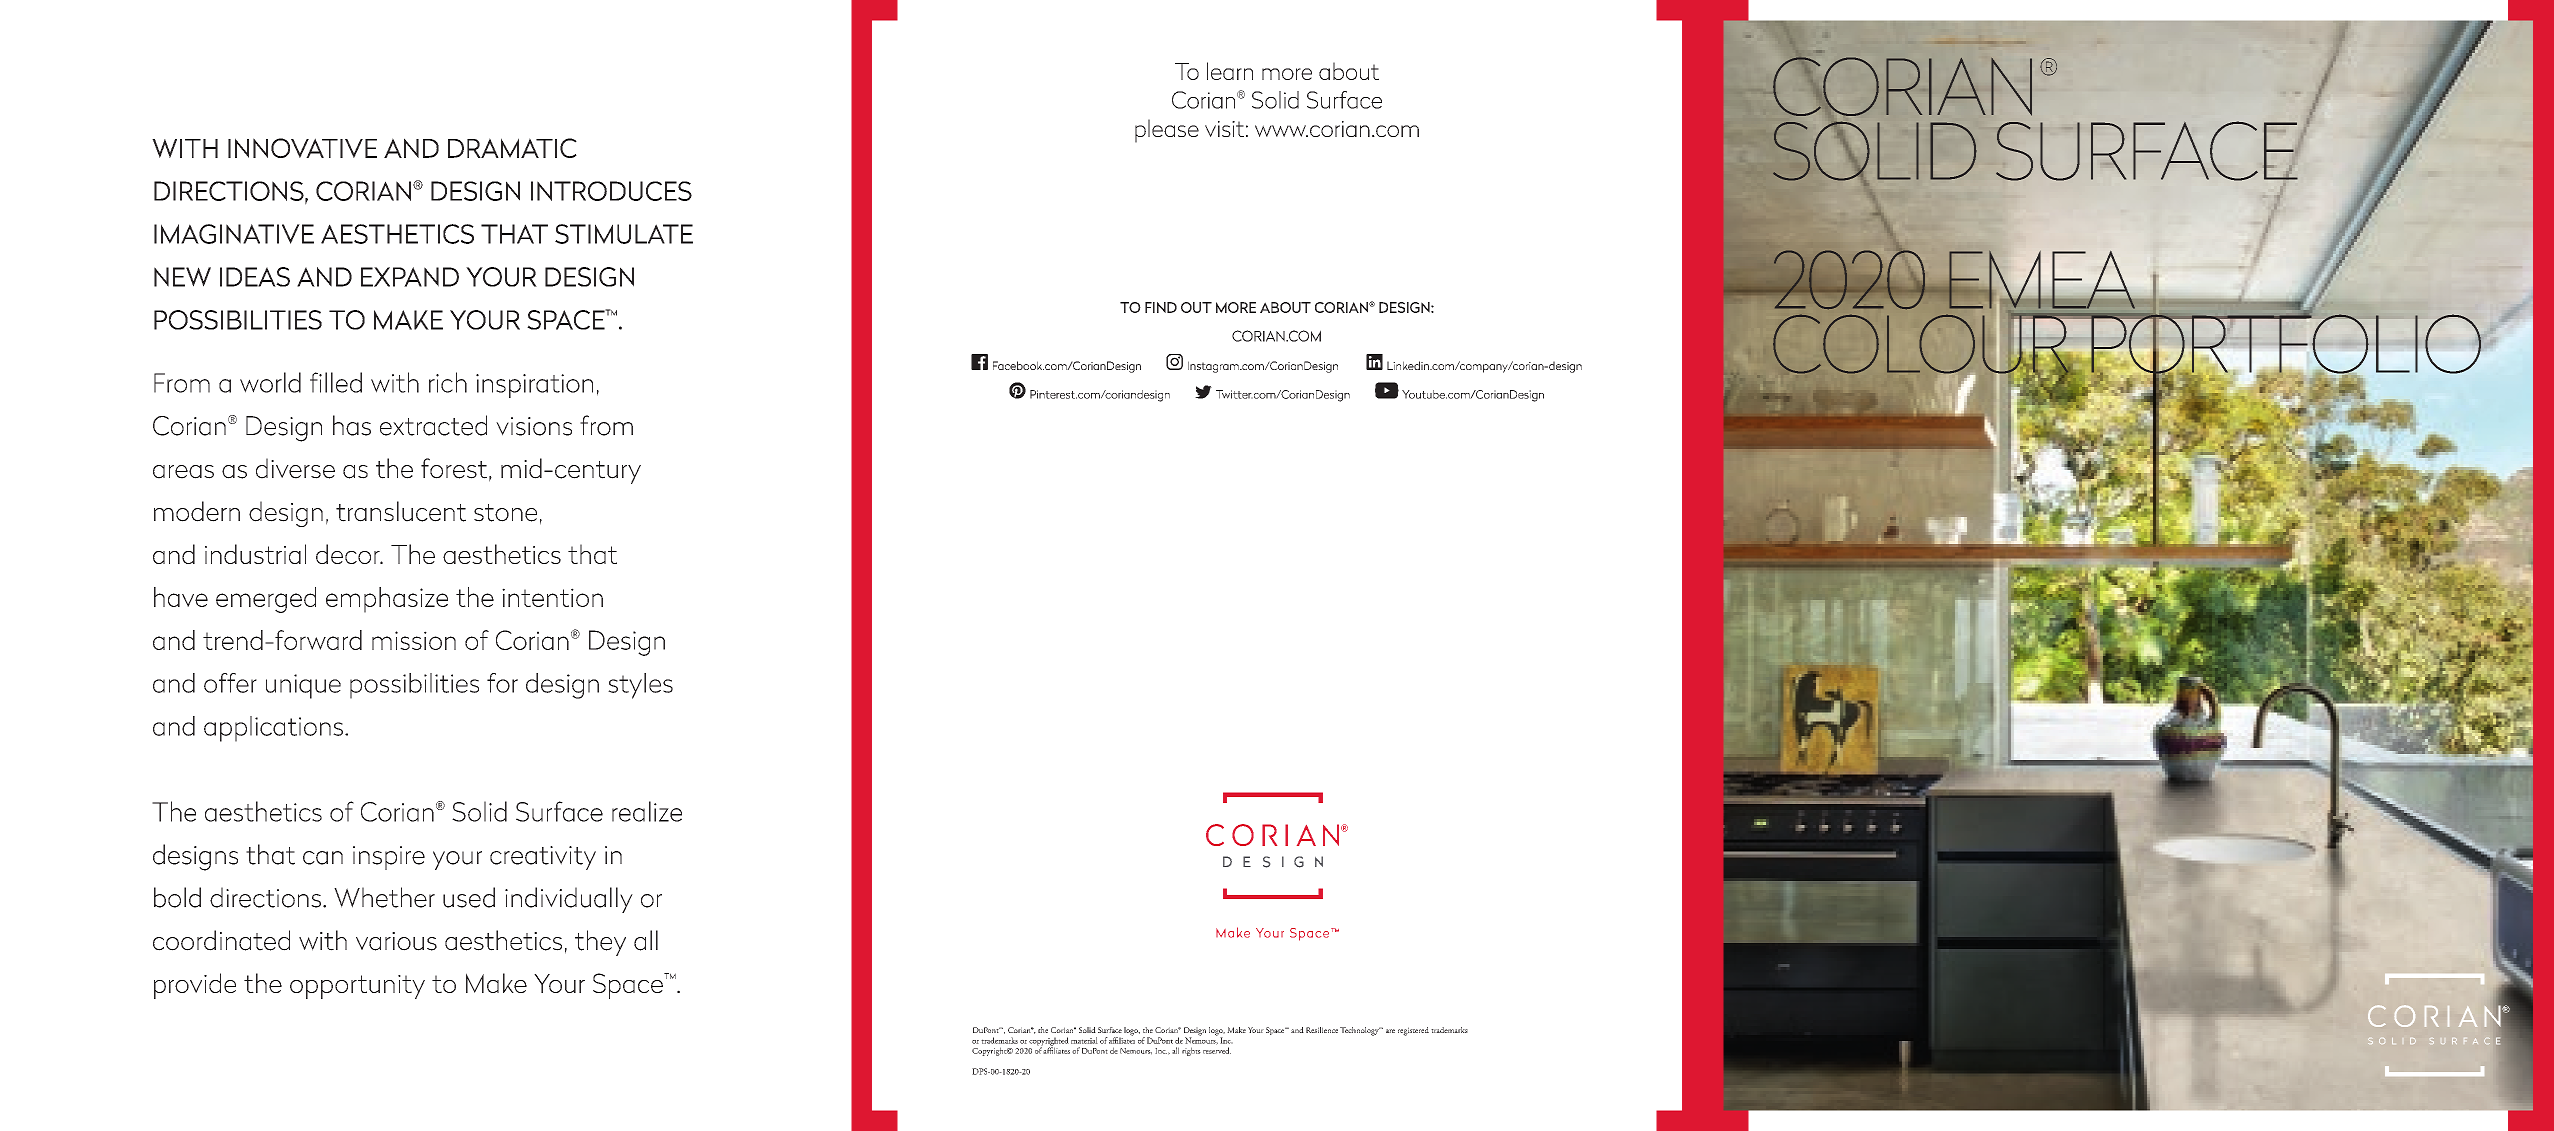 The height and width of the screenshot is (1131, 2554). Describe the element at coordinates (336, 382) in the screenshot. I see `filled` at that location.
